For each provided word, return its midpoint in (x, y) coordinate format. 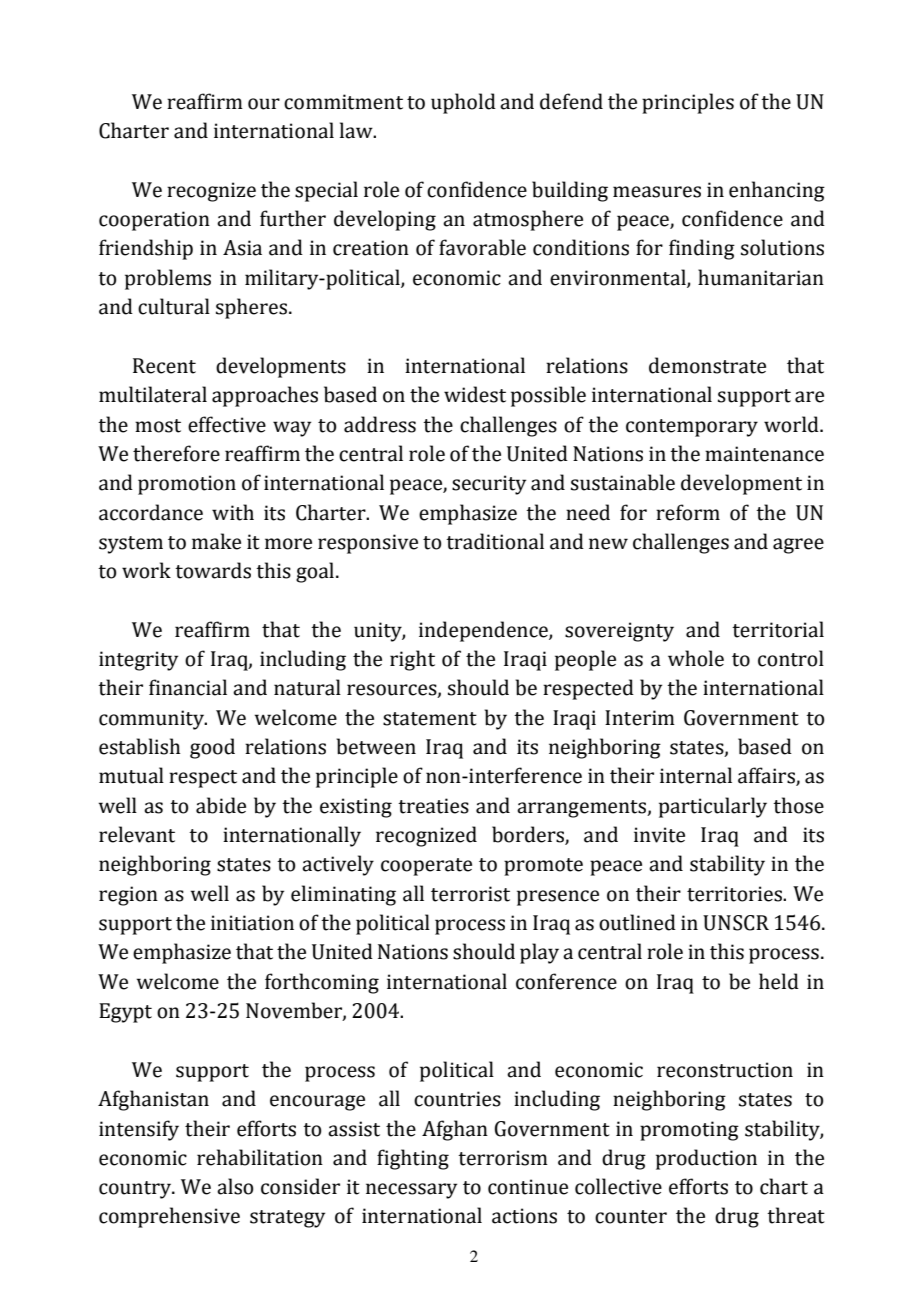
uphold (463, 103)
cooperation (154, 221)
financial (188, 687)
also (235, 1186)
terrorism (503, 1158)
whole (696, 658)
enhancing (777, 191)
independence (484, 631)
